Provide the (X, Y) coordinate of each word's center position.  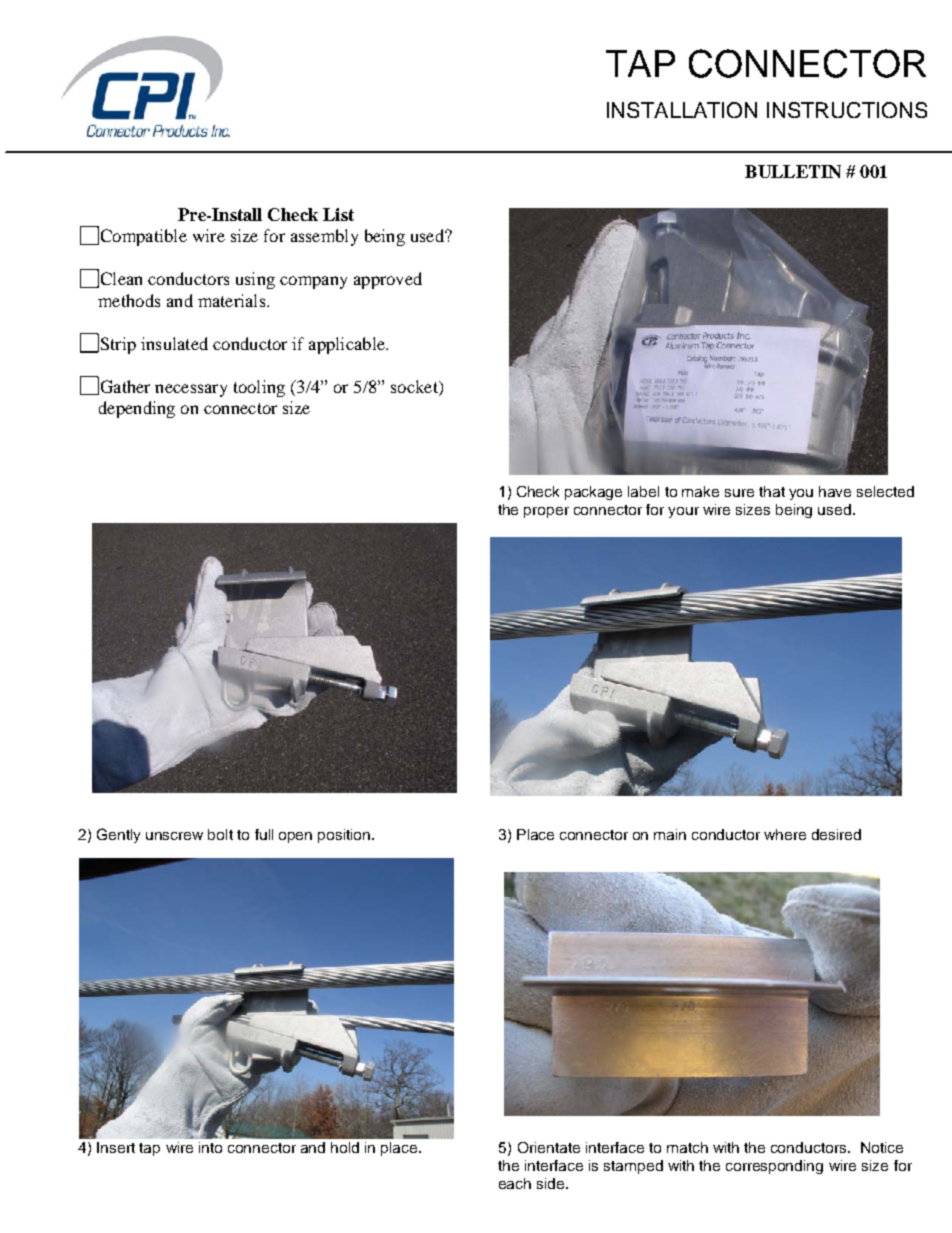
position (345, 836)
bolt (220, 834)
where (785, 834)
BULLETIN (793, 171)
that (772, 491)
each (515, 1183)
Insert (116, 1147)
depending (137, 409)
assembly (324, 237)
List (338, 214)
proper (546, 512)
